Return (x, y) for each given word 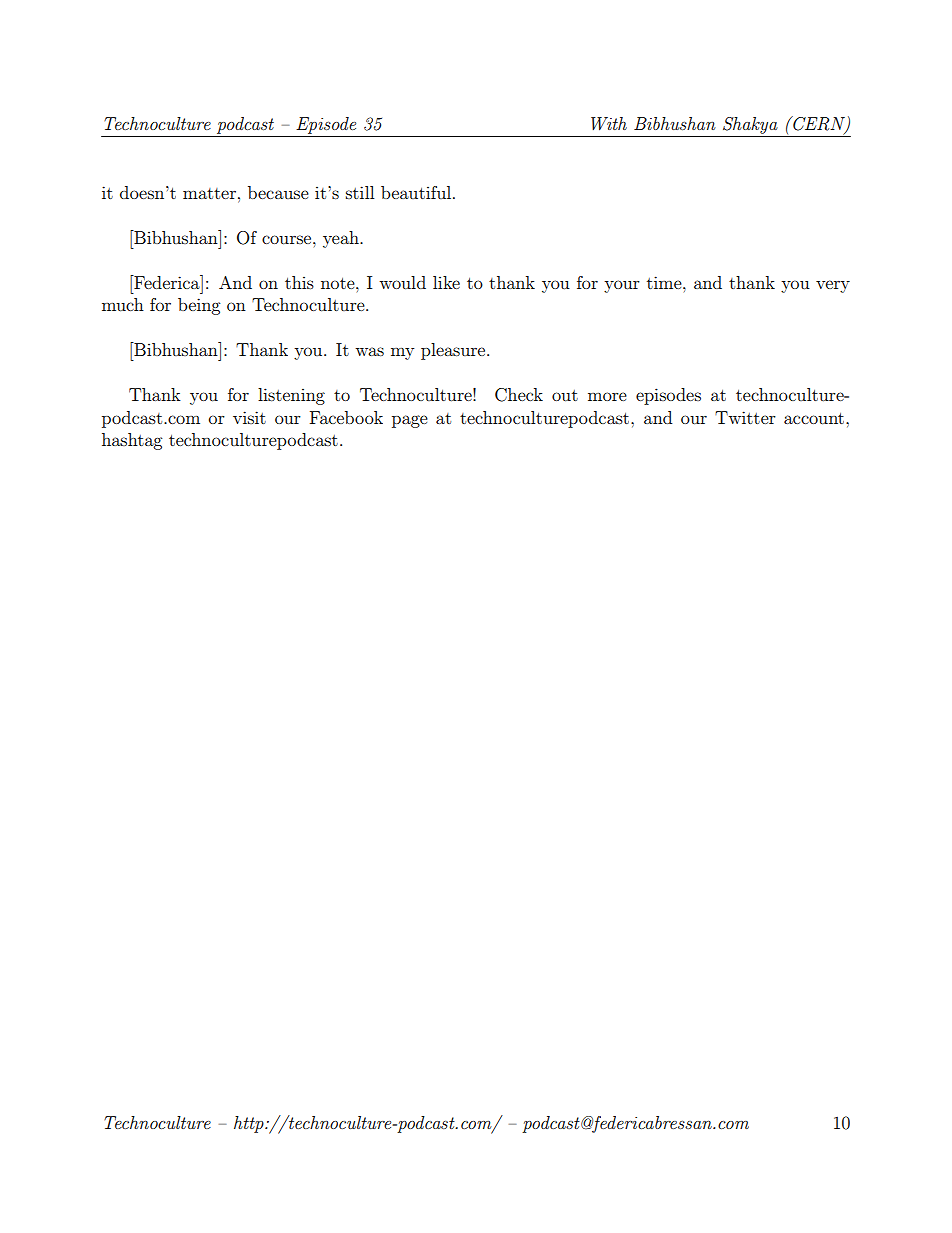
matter (209, 193)
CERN (819, 124)
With (609, 124)
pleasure (454, 351)
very (833, 286)
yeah (342, 239)
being (199, 306)
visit (249, 417)
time (665, 282)
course (288, 239)
